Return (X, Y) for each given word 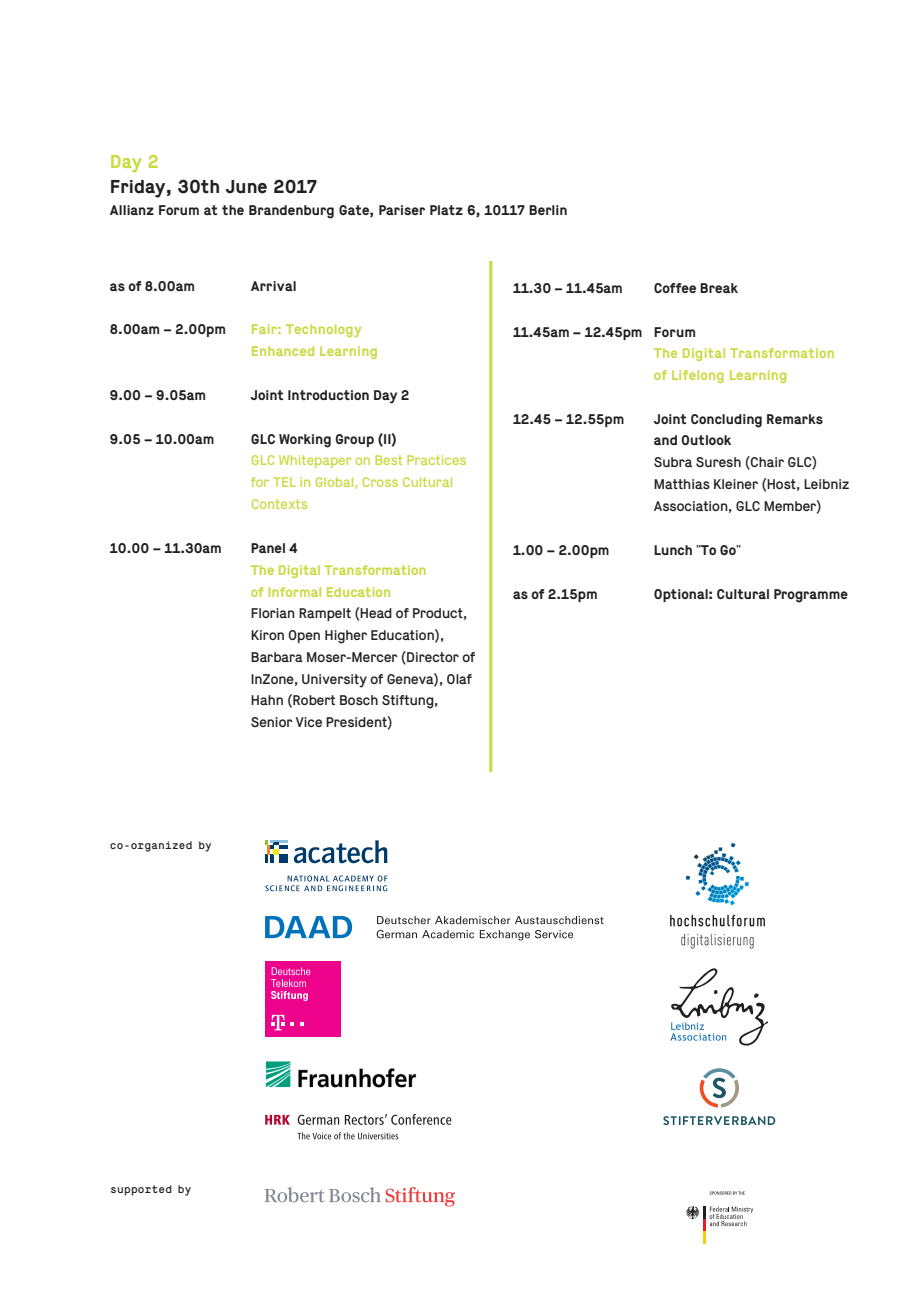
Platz (446, 210)
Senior (272, 722)
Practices (436, 460)
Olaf (459, 679)
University (334, 681)
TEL (284, 482)
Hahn (267, 700)
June (246, 187)
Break (719, 288)
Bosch (359, 700)
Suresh (718, 462)
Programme (811, 596)
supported (141, 1190)
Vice (309, 722)
